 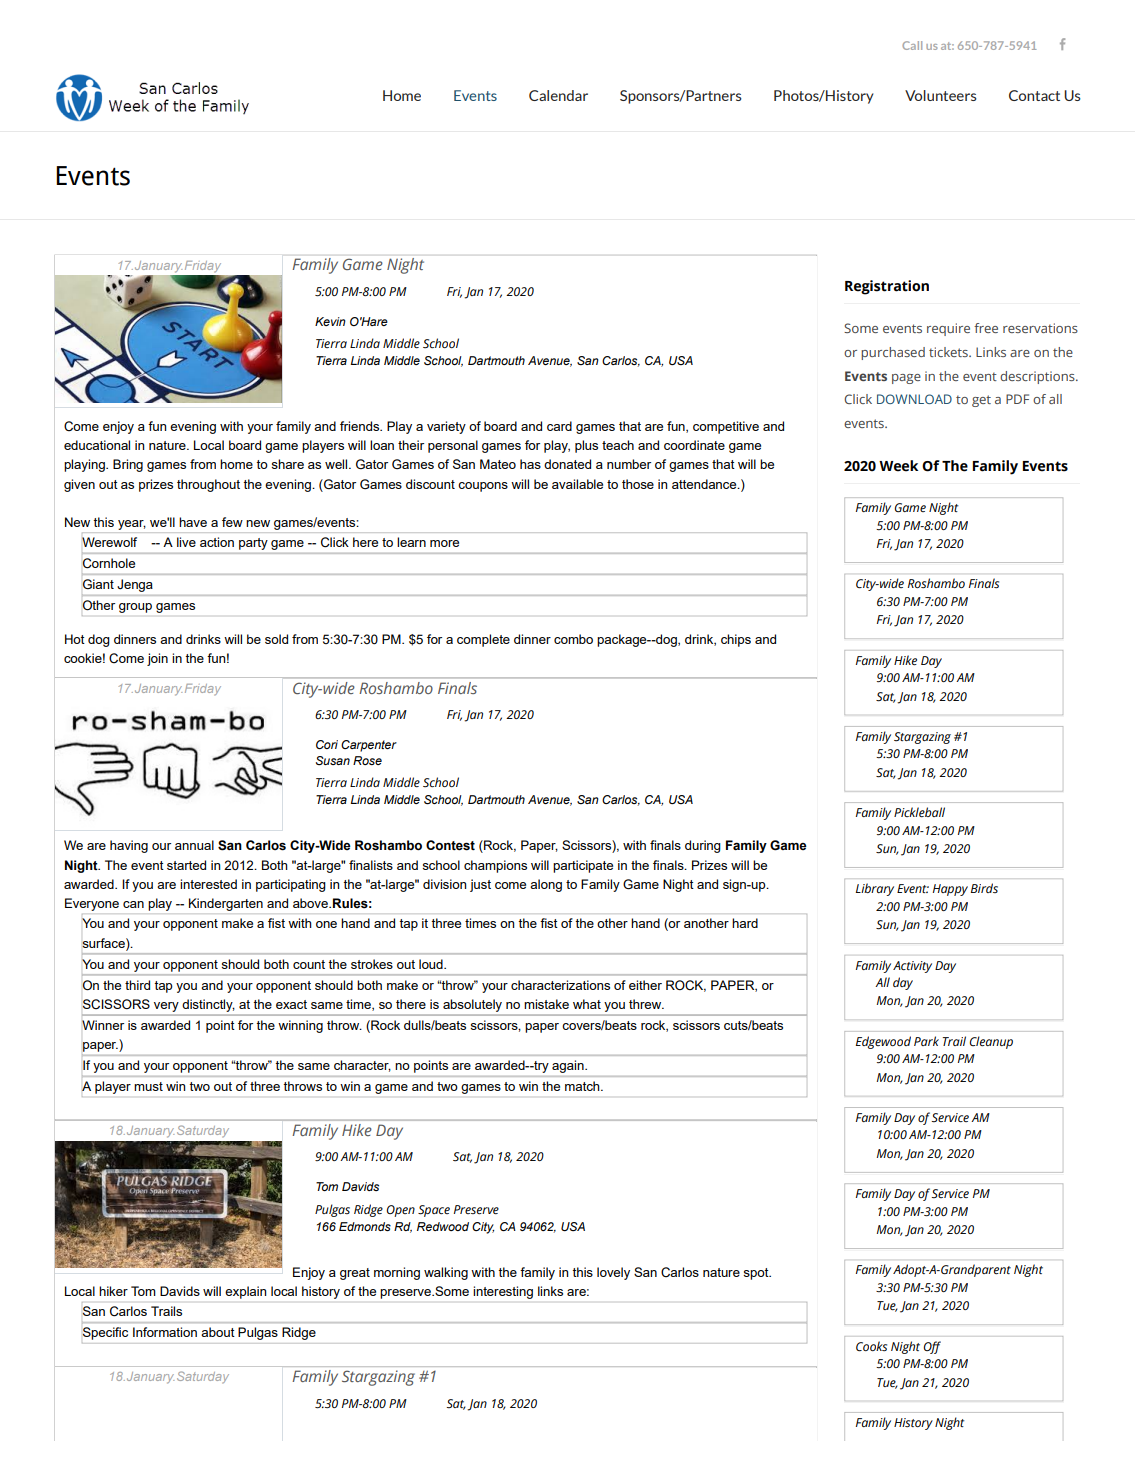 I want to click on live, so click(x=186, y=542).
